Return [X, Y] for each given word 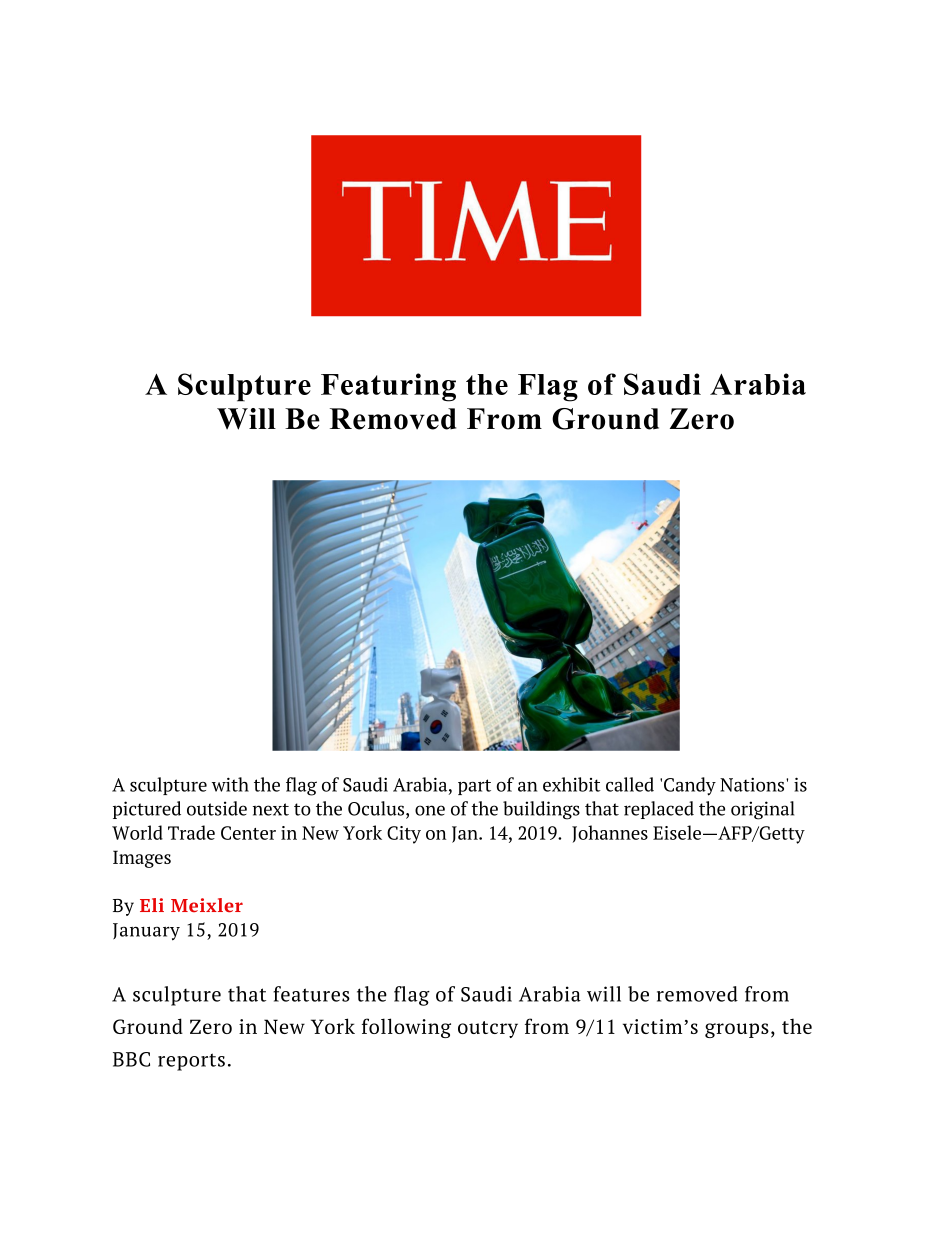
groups [737, 1030]
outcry [488, 1029]
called [630, 784]
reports [191, 1062]
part [474, 787]
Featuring [388, 387]
